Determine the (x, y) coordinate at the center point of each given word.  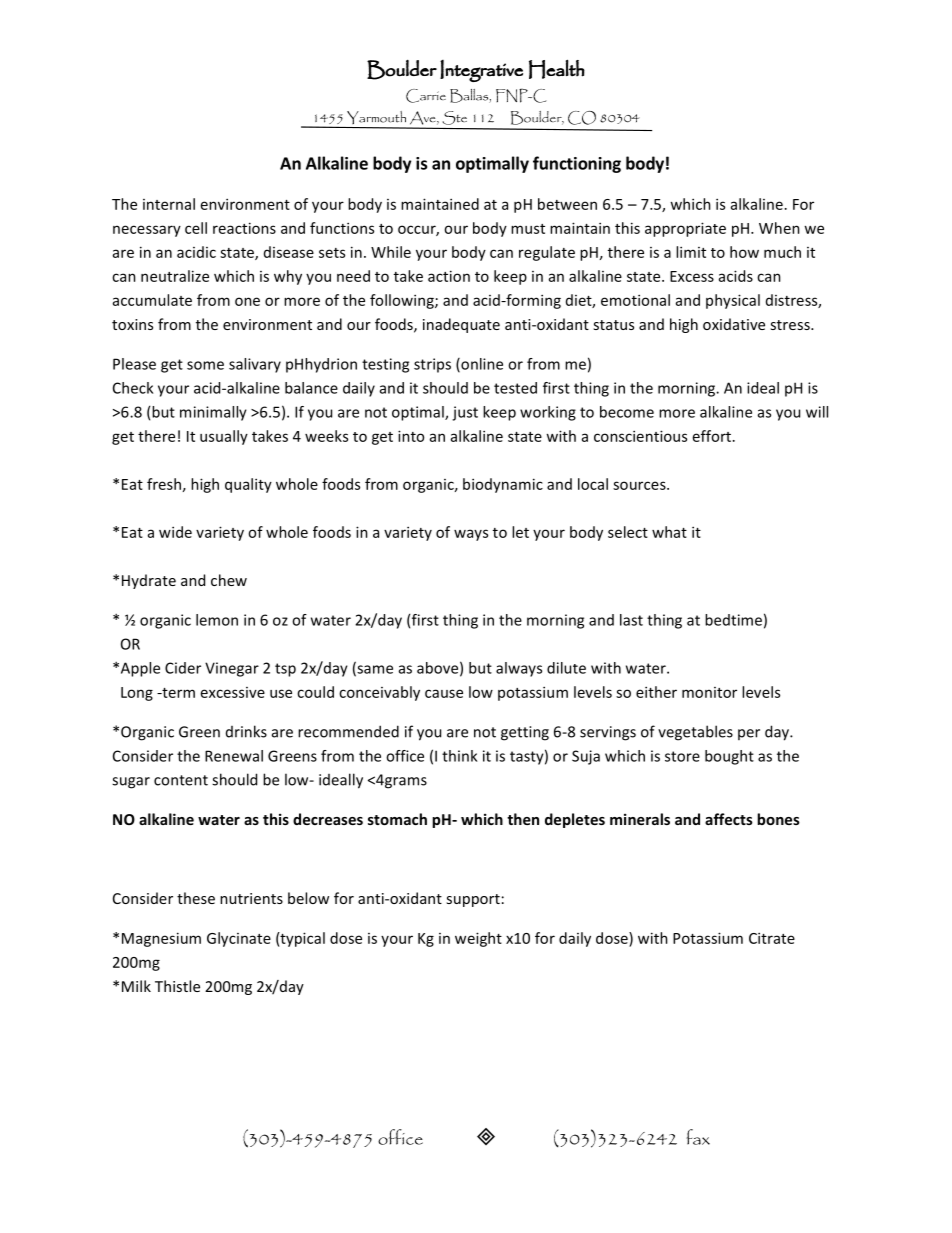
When (779, 228)
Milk (136, 986)
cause (444, 693)
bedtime (733, 620)
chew (229, 580)
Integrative (481, 71)
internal (169, 204)
